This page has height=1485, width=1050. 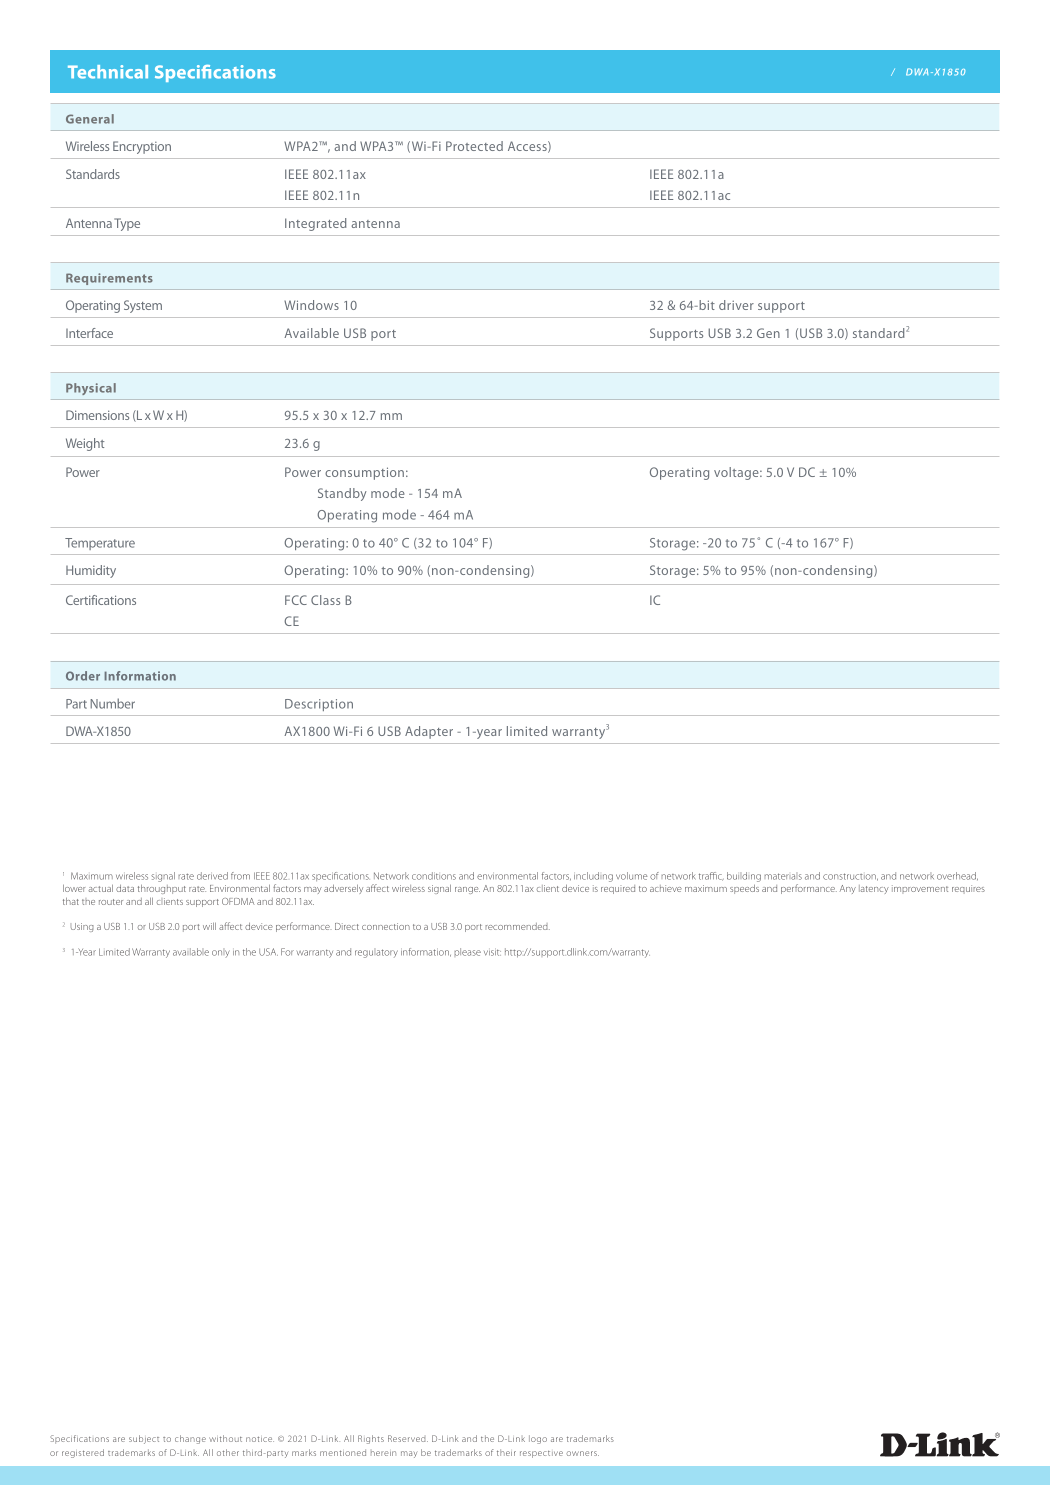 I want to click on logo, so click(x=538, y=1439).
